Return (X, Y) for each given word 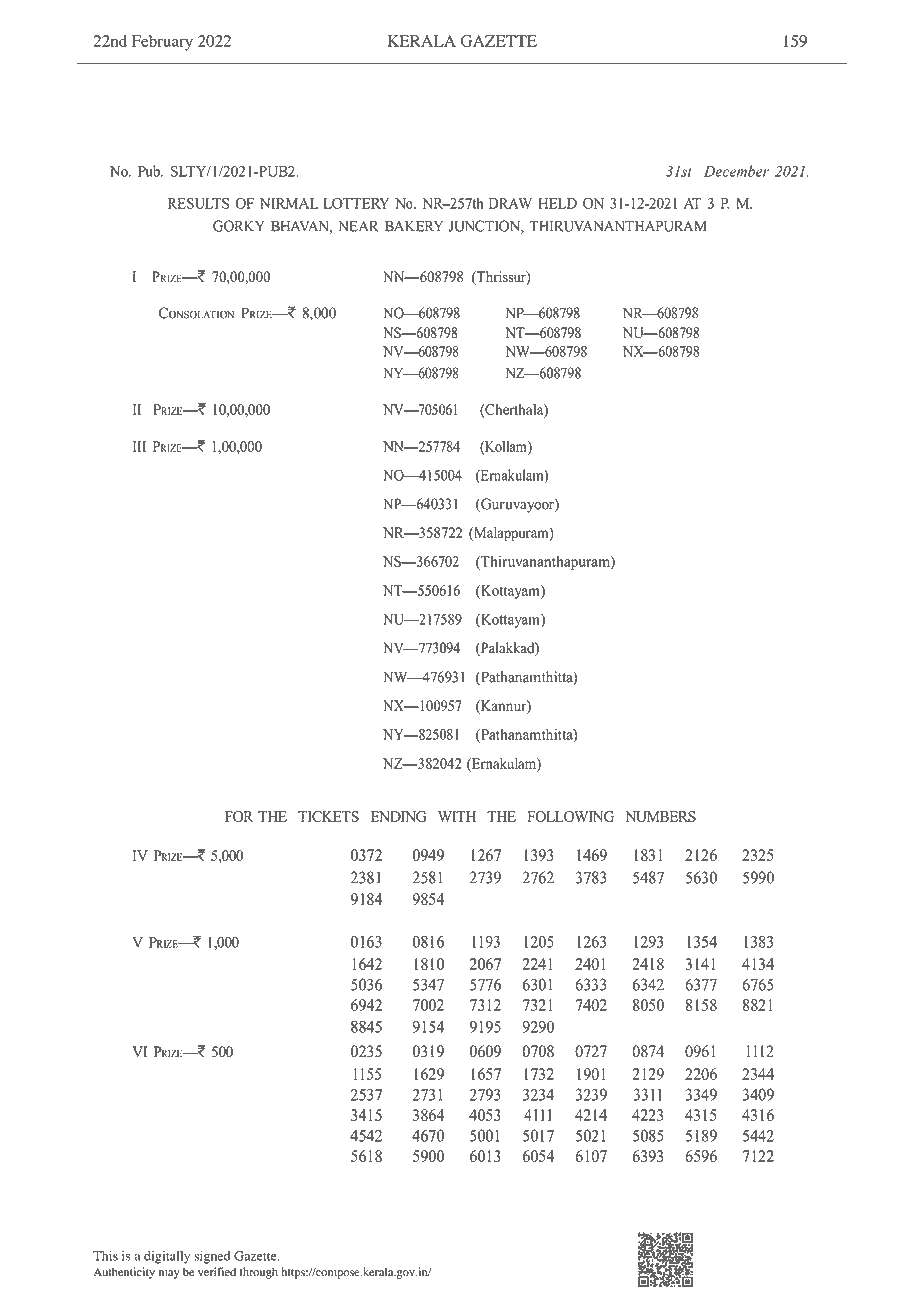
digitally (167, 1257)
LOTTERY (356, 203)
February (162, 43)
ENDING (398, 816)
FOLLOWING (570, 816)
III (139, 446)
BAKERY (414, 226)
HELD (557, 203)
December (736, 171)
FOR (239, 816)
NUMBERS (660, 816)
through (259, 1273)
